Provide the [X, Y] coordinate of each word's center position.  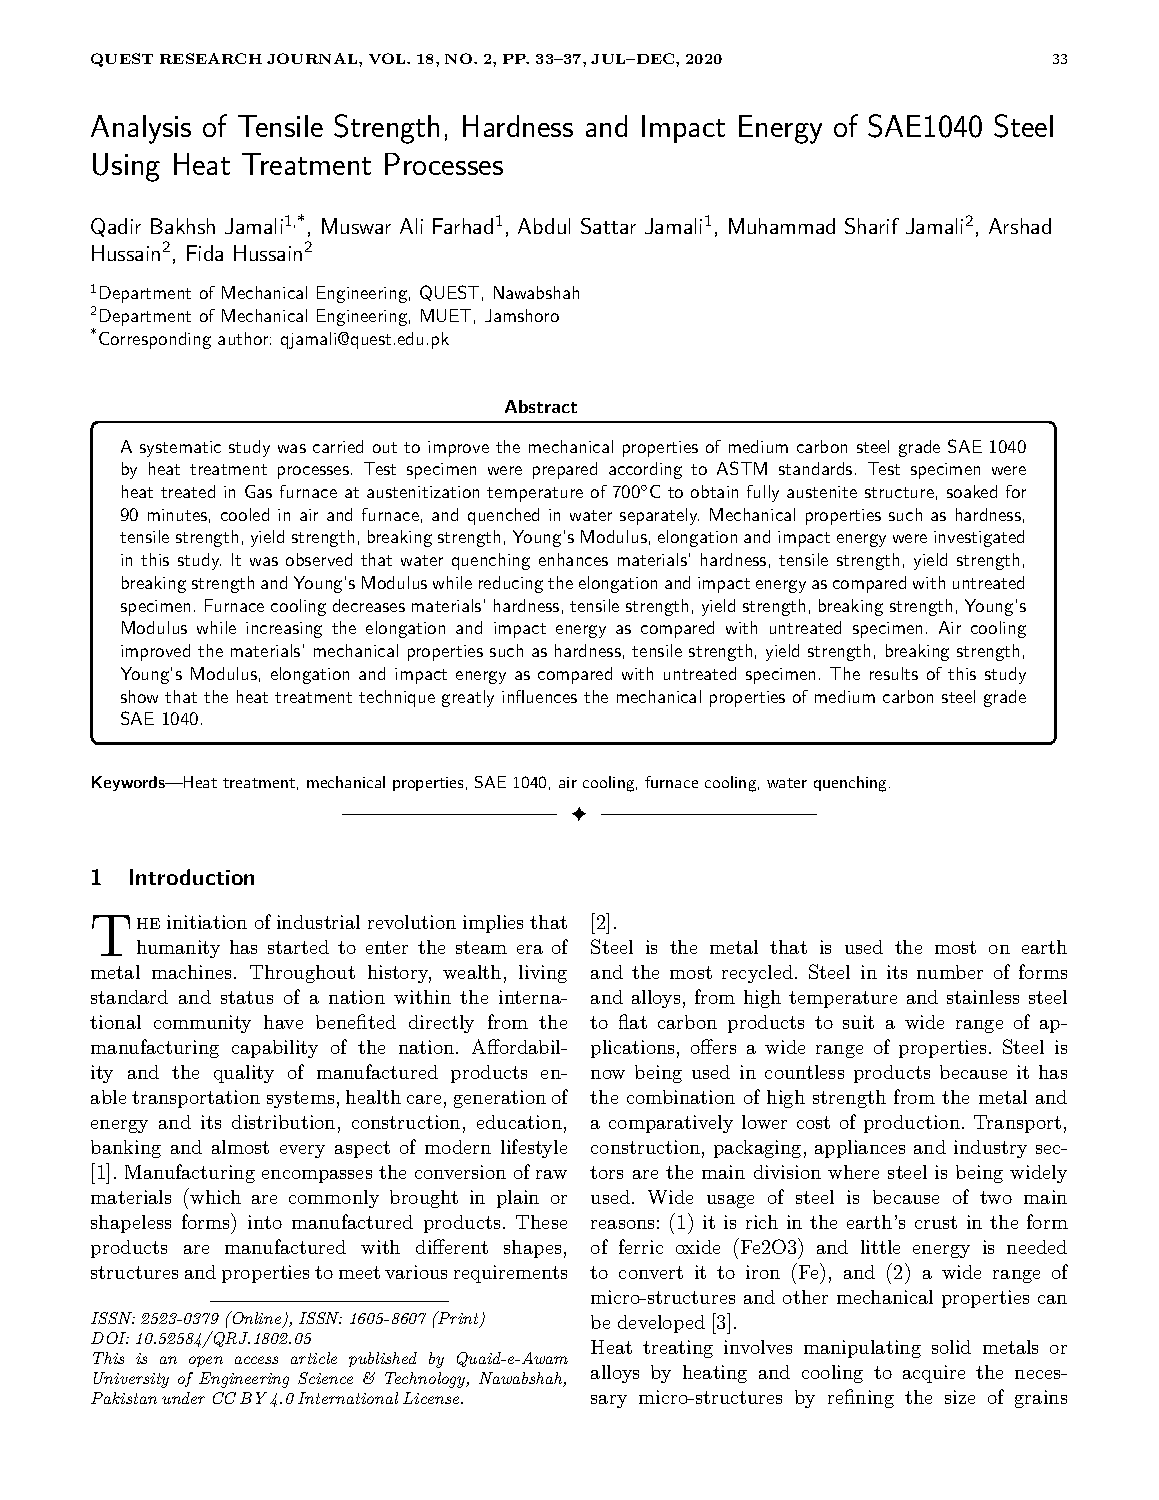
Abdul [544, 226]
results [894, 673]
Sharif [872, 226]
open [206, 1361]
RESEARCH [211, 58]
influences [539, 696]
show [139, 696]
